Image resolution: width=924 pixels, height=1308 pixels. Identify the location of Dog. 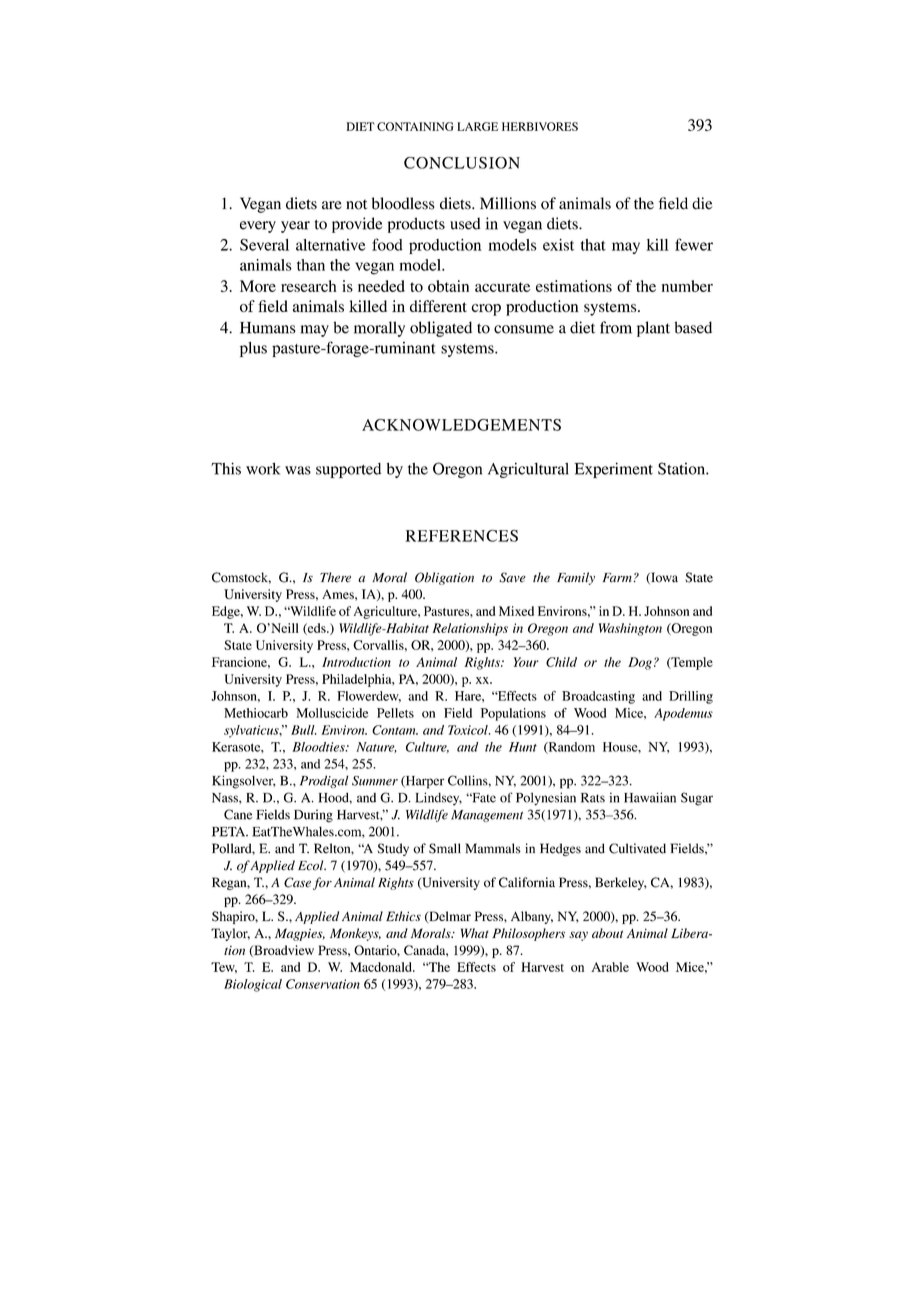
(640, 663).
